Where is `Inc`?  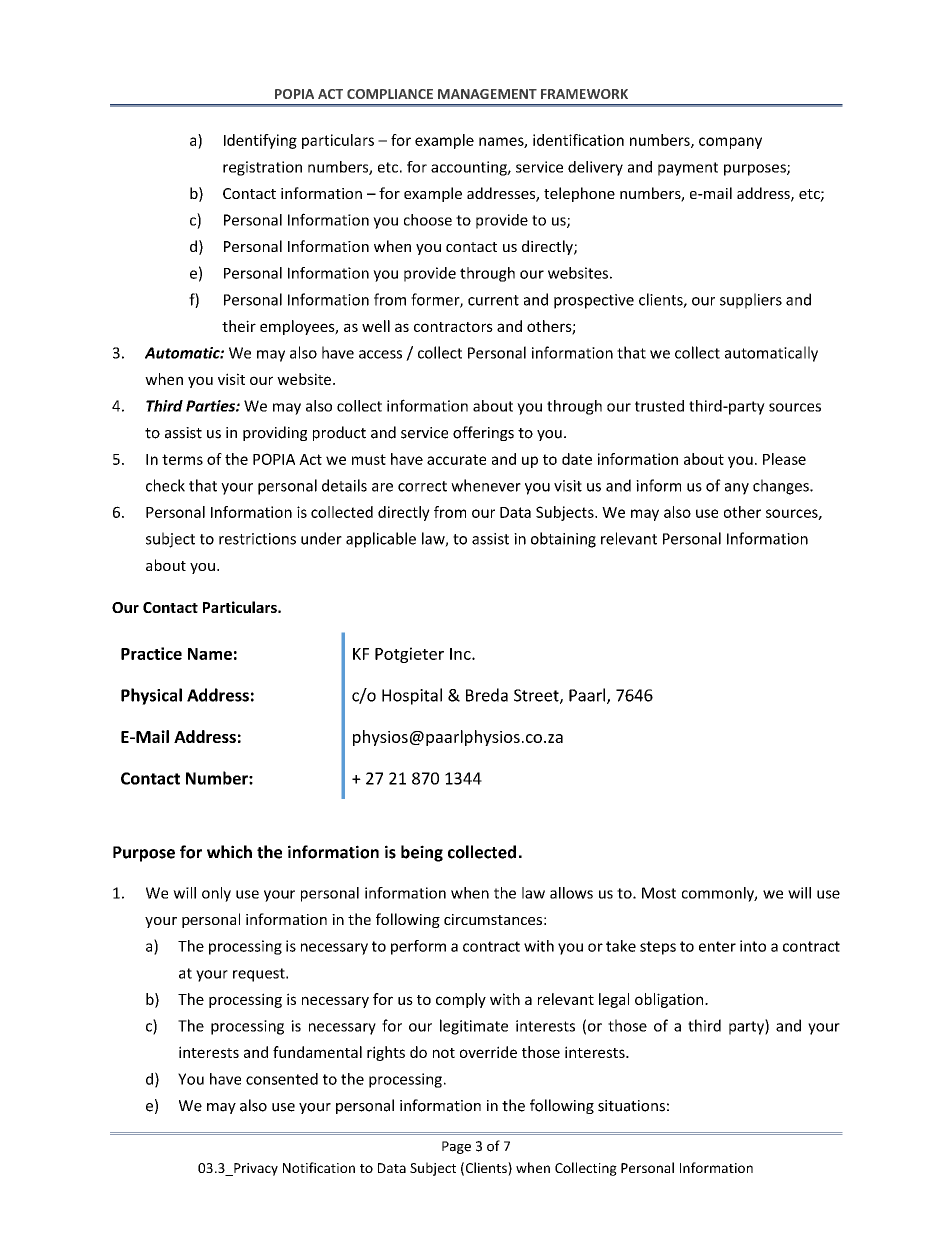 Inc is located at coordinates (461, 654).
